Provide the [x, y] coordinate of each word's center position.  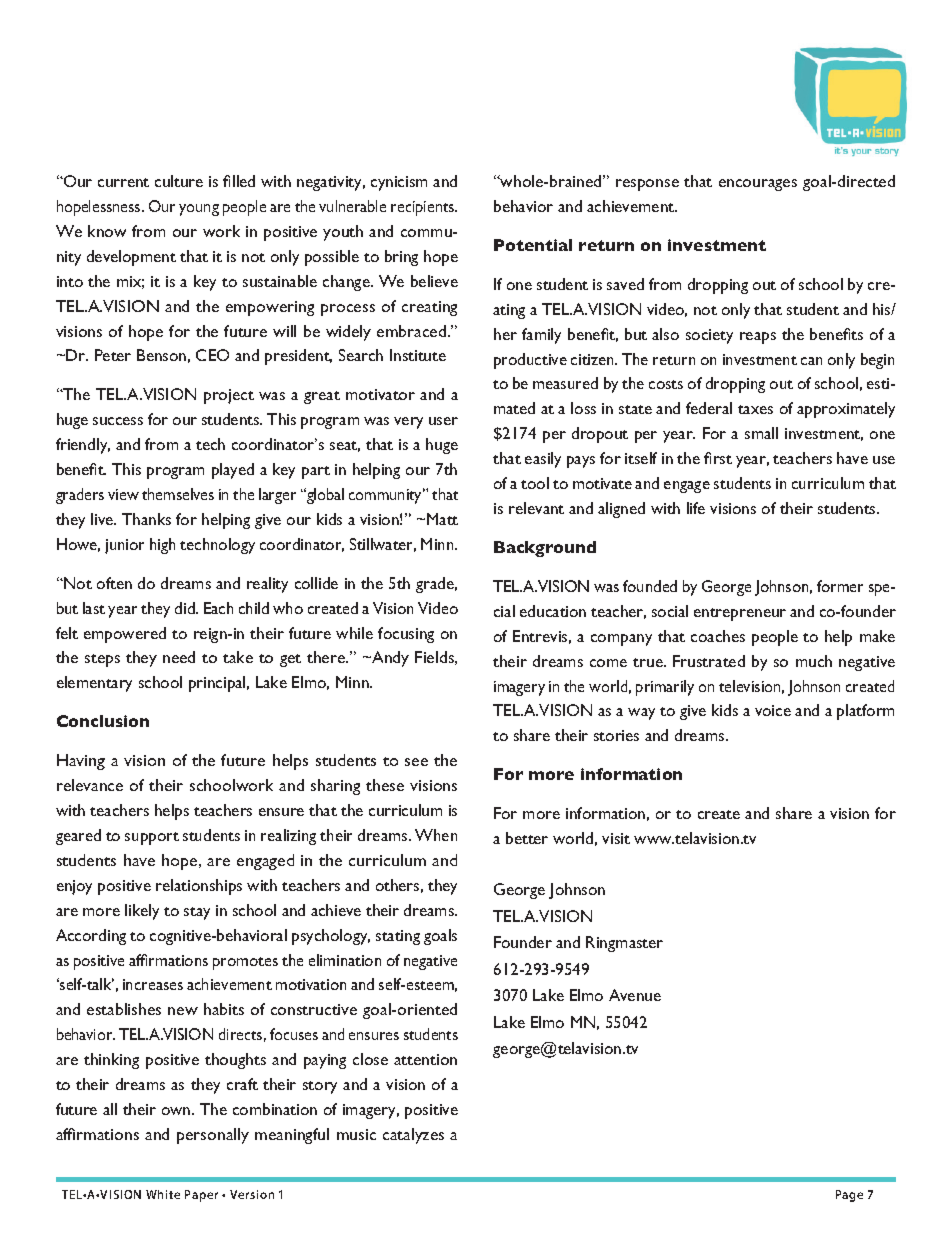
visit [616, 838]
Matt [442, 519]
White [163, 1194]
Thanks [146, 519]
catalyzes [413, 1136]
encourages [758, 185]
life [696, 508]
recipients [424, 208]
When [436, 835]
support [152, 838]
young [199, 210]
